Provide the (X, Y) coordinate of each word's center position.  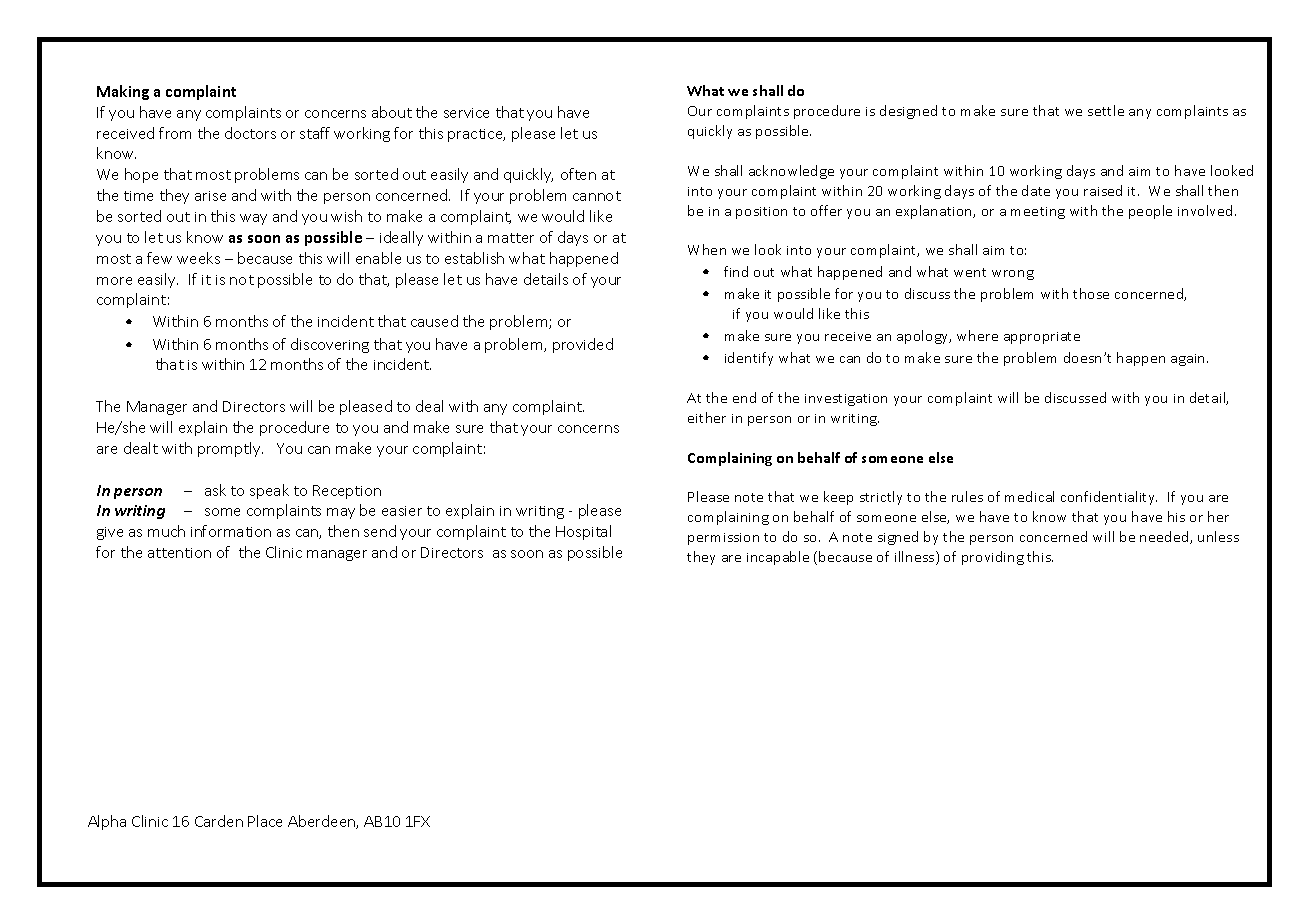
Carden (219, 821)
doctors (250, 133)
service (466, 113)
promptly (230, 449)
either (707, 417)
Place (265, 821)
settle (1106, 110)
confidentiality (1109, 498)
